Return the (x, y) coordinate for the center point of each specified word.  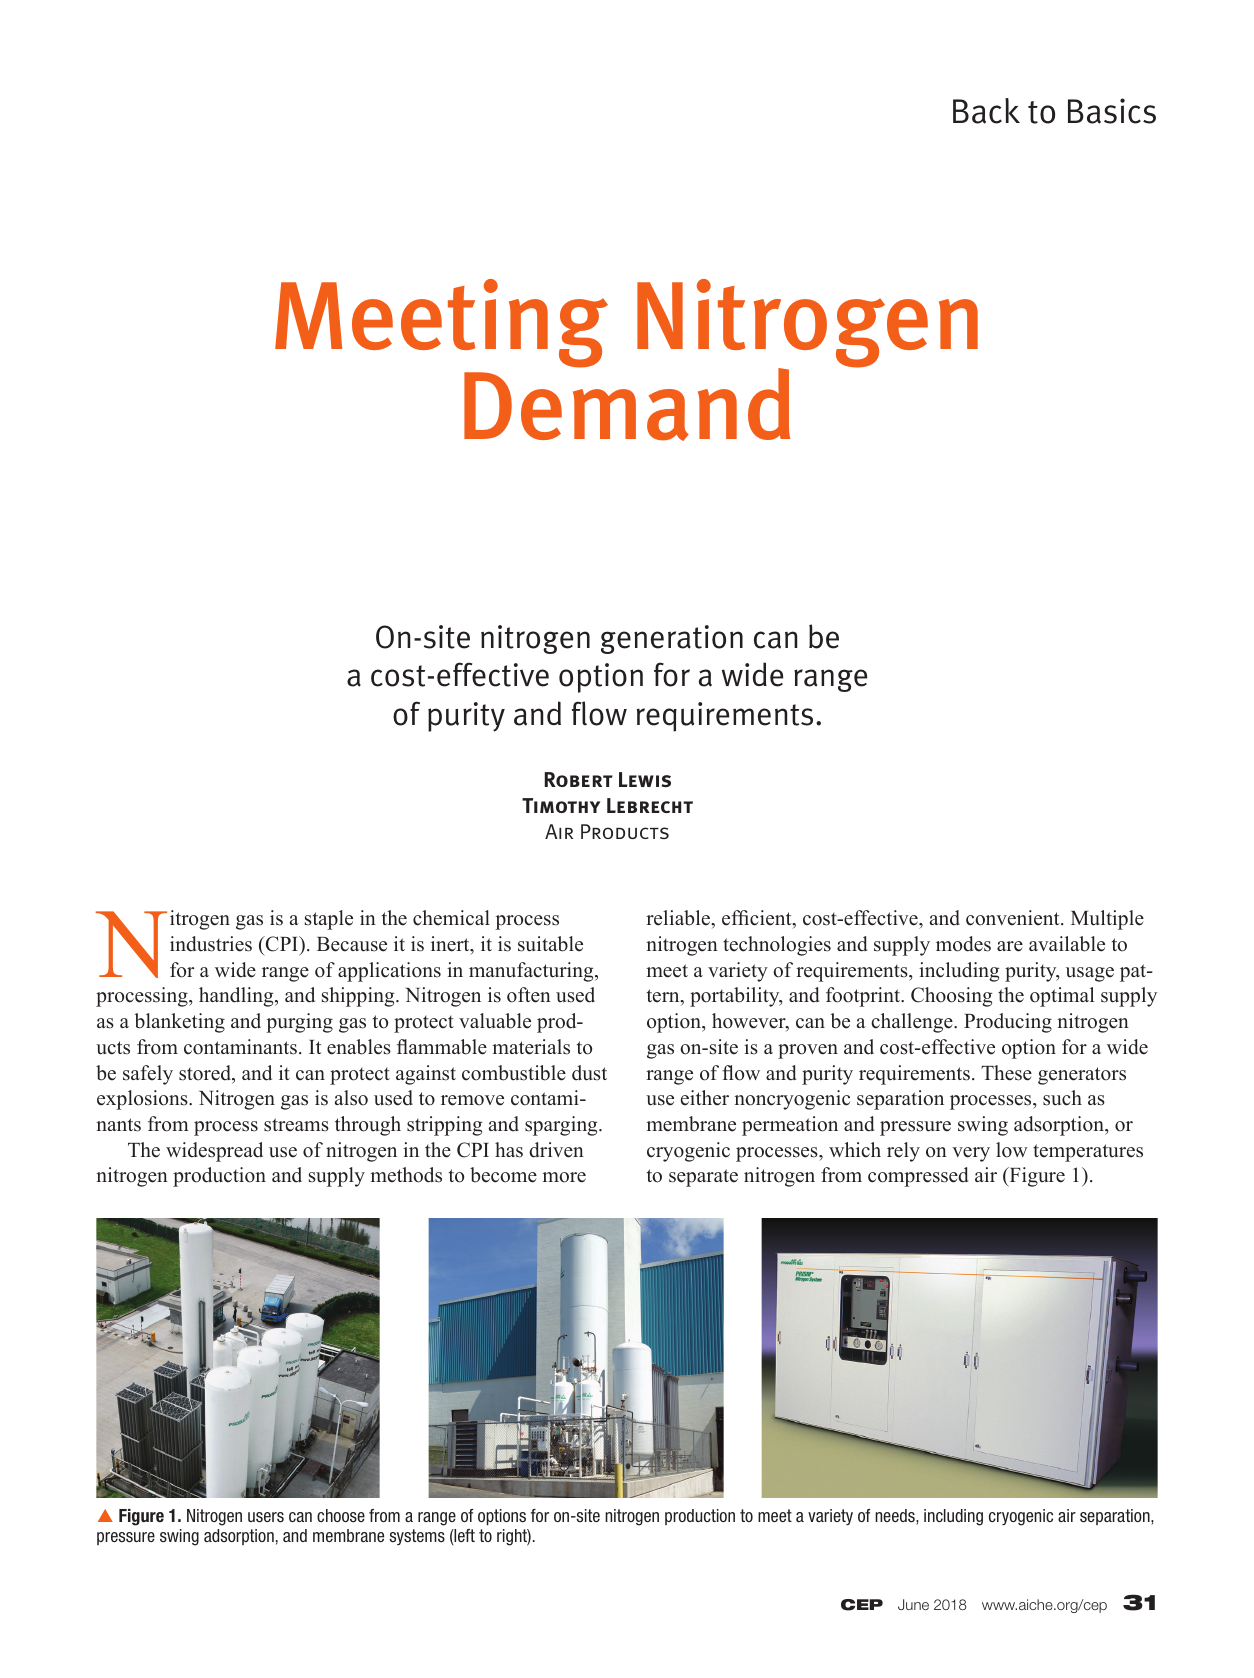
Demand (627, 403)
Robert (579, 779)
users (266, 1517)
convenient (1014, 918)
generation (672, 639)
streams (296, 1125)
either (705, 1098)
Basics (1112, 111)
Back (986, 111)
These (1006, 1073)
